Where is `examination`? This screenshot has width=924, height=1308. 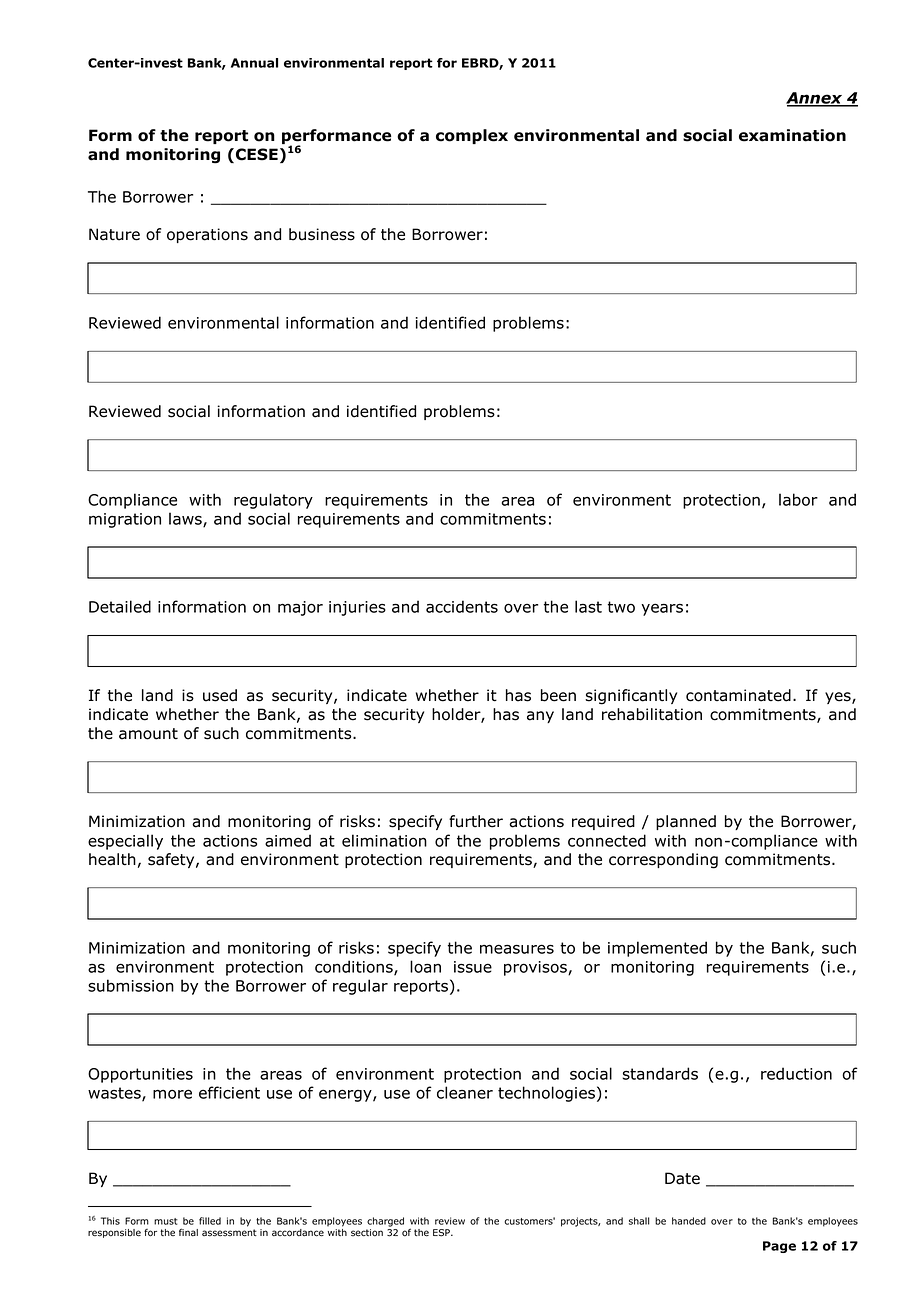 examination is located at coordinates (792, 135).
